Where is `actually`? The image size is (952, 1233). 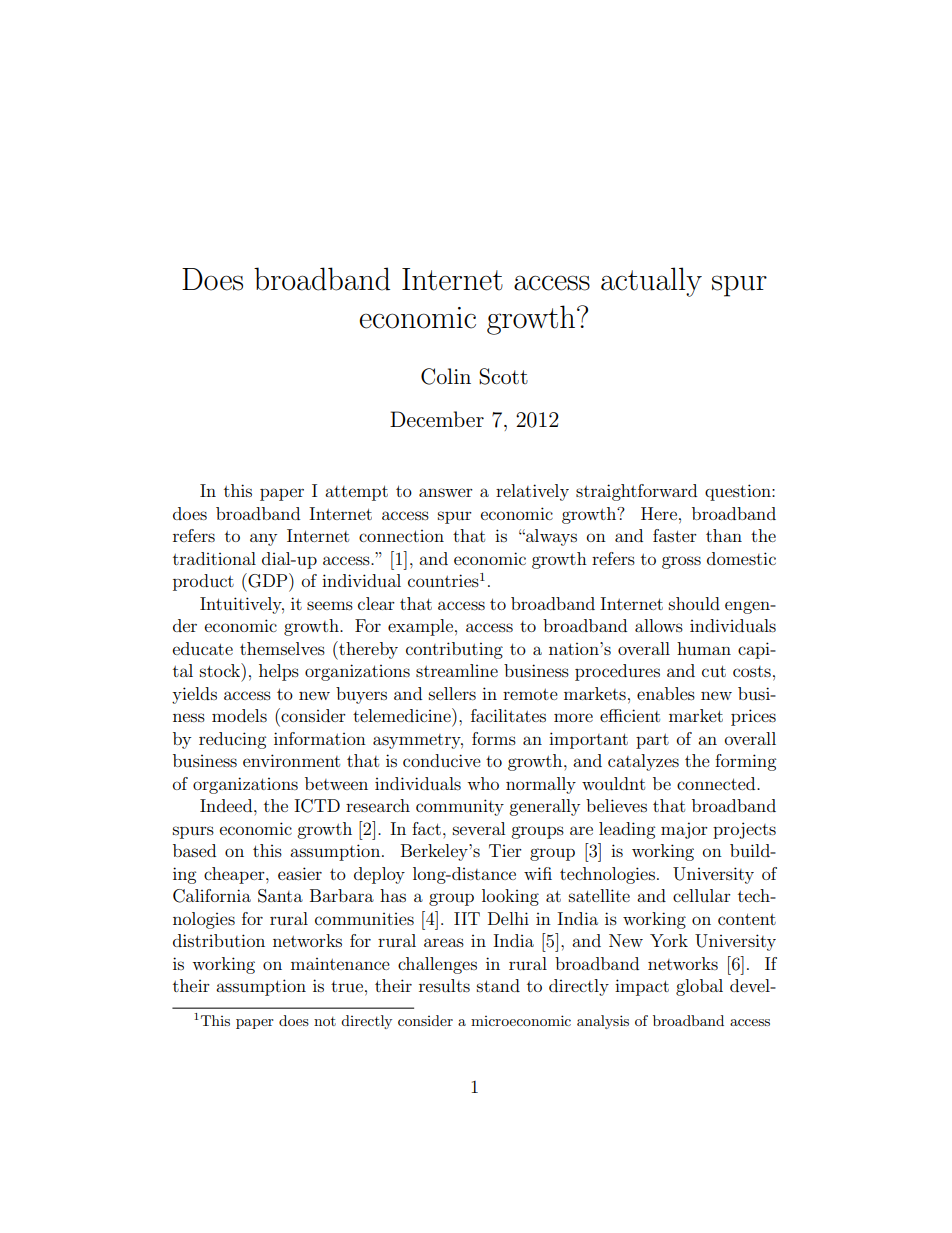 actually is located at coordinates (651, 282).
